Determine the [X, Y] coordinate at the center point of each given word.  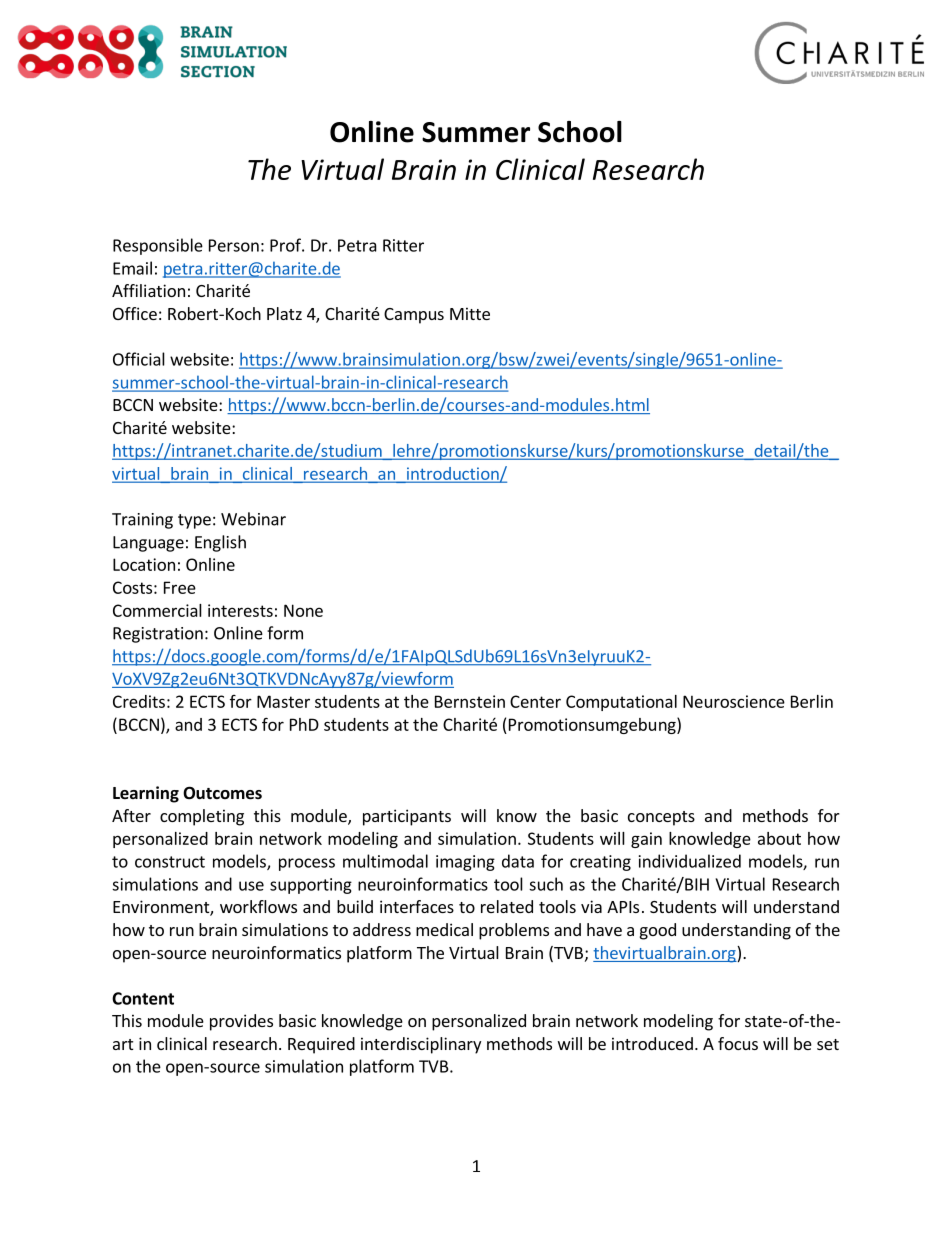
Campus [414, 316]
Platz [284, 313]
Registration [158, 635]
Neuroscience [734, 701]
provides [241, 1022]
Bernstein [470, 701]
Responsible [158, 246]
